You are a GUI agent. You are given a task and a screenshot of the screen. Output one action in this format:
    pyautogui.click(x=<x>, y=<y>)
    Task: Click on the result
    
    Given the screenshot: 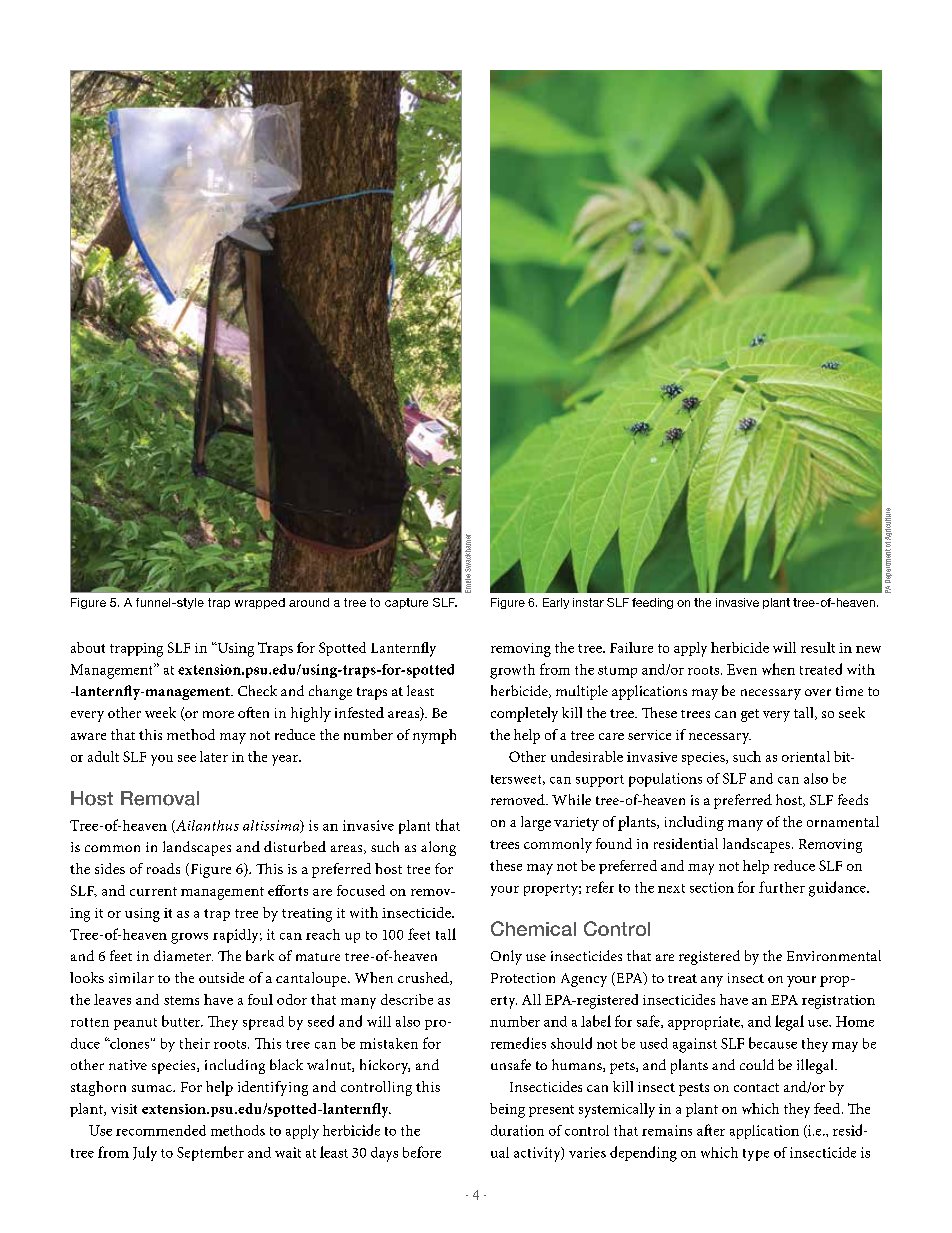 What is the action you would take?
    pyautogui.click(x=818, y=647)
